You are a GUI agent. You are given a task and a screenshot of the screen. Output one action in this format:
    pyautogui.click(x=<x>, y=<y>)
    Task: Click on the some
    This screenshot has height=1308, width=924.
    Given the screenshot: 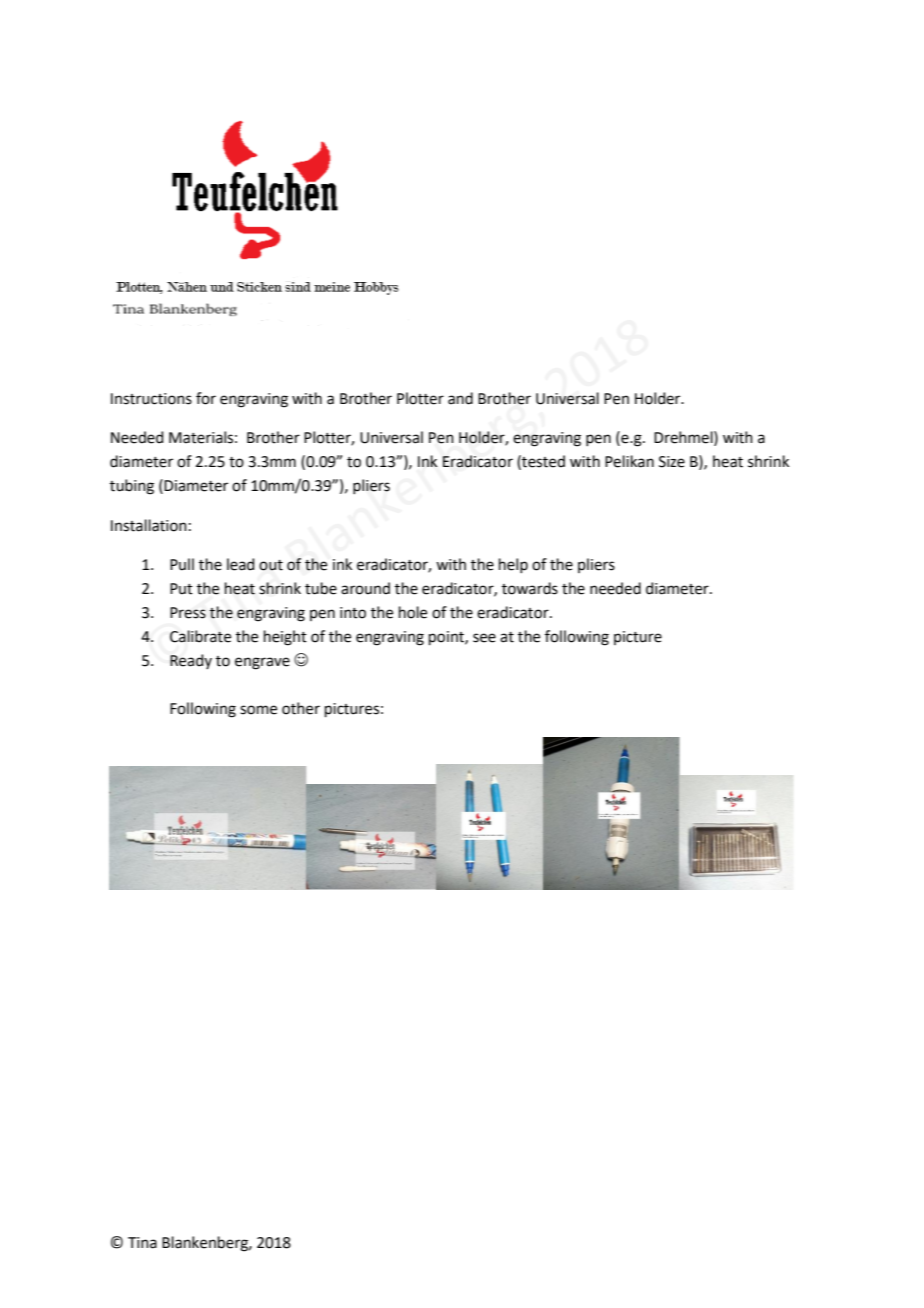 What is the action you would take?
    pyautogui.click(x=258, y=710)
